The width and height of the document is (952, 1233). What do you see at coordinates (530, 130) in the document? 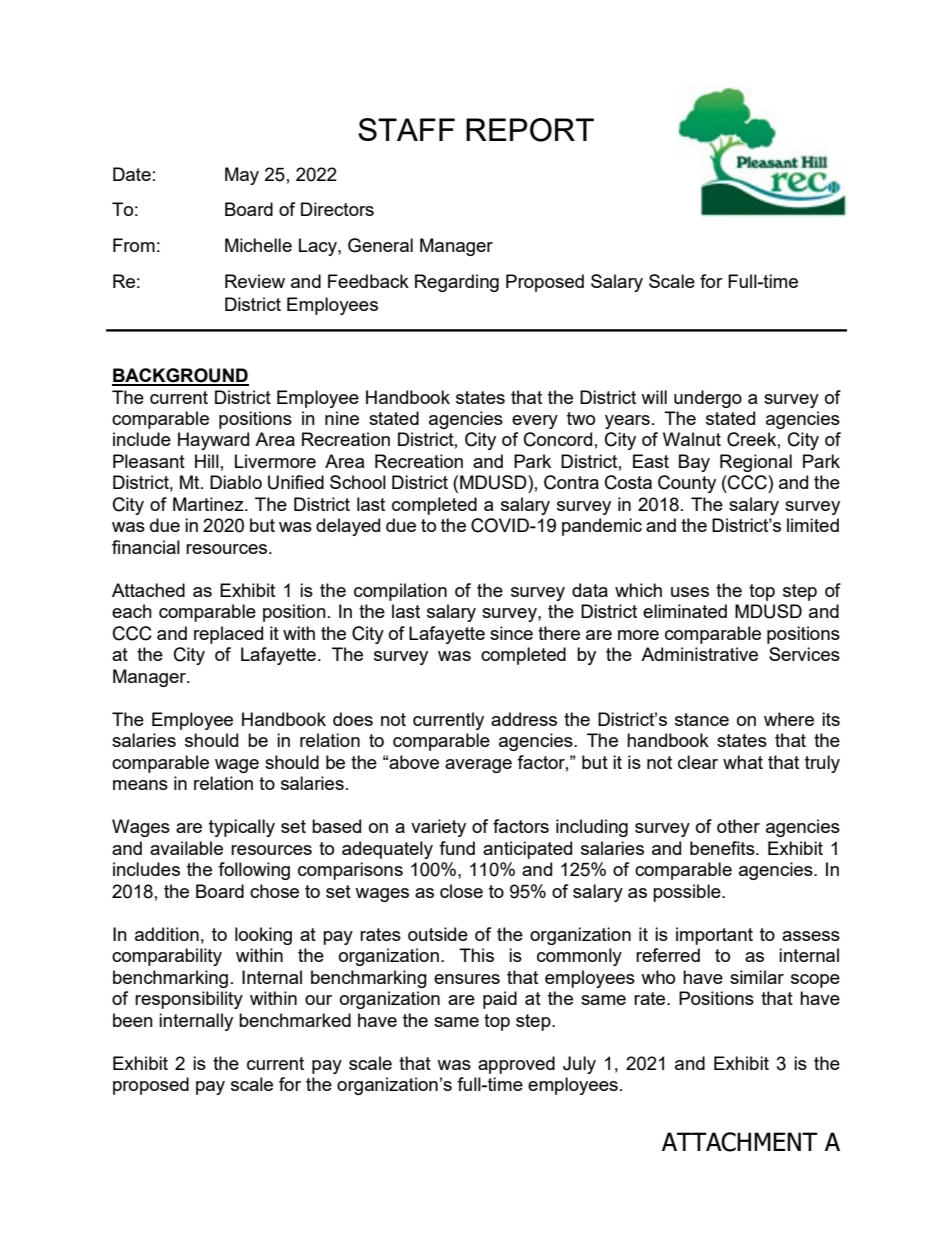
I see `REPORT` at bounding box center [530, 130].
